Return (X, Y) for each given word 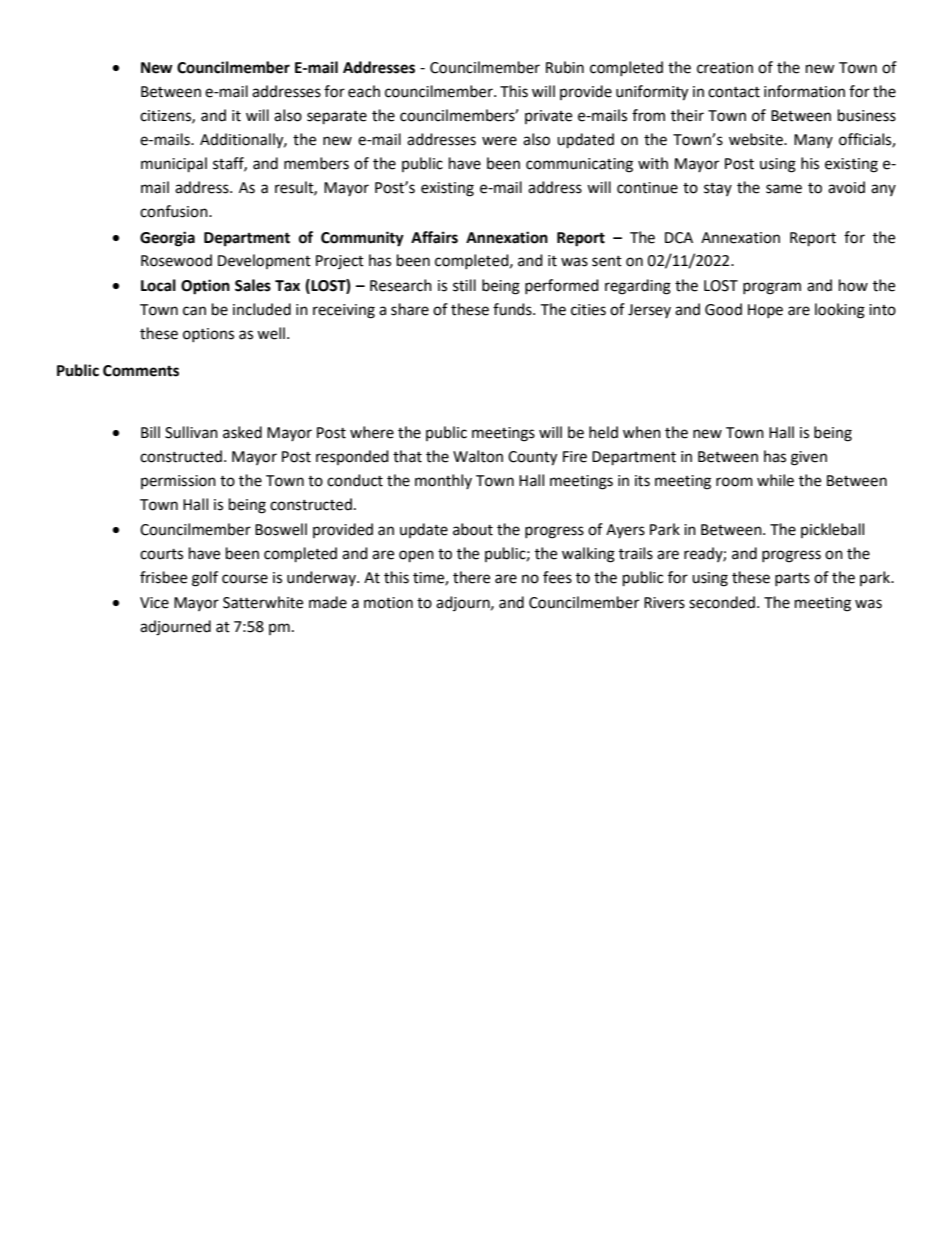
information (804, 91)
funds (513, 309)
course (245, 579)
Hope (765, 311)
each (364, 91)
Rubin (565, 67)
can (194, 311)
